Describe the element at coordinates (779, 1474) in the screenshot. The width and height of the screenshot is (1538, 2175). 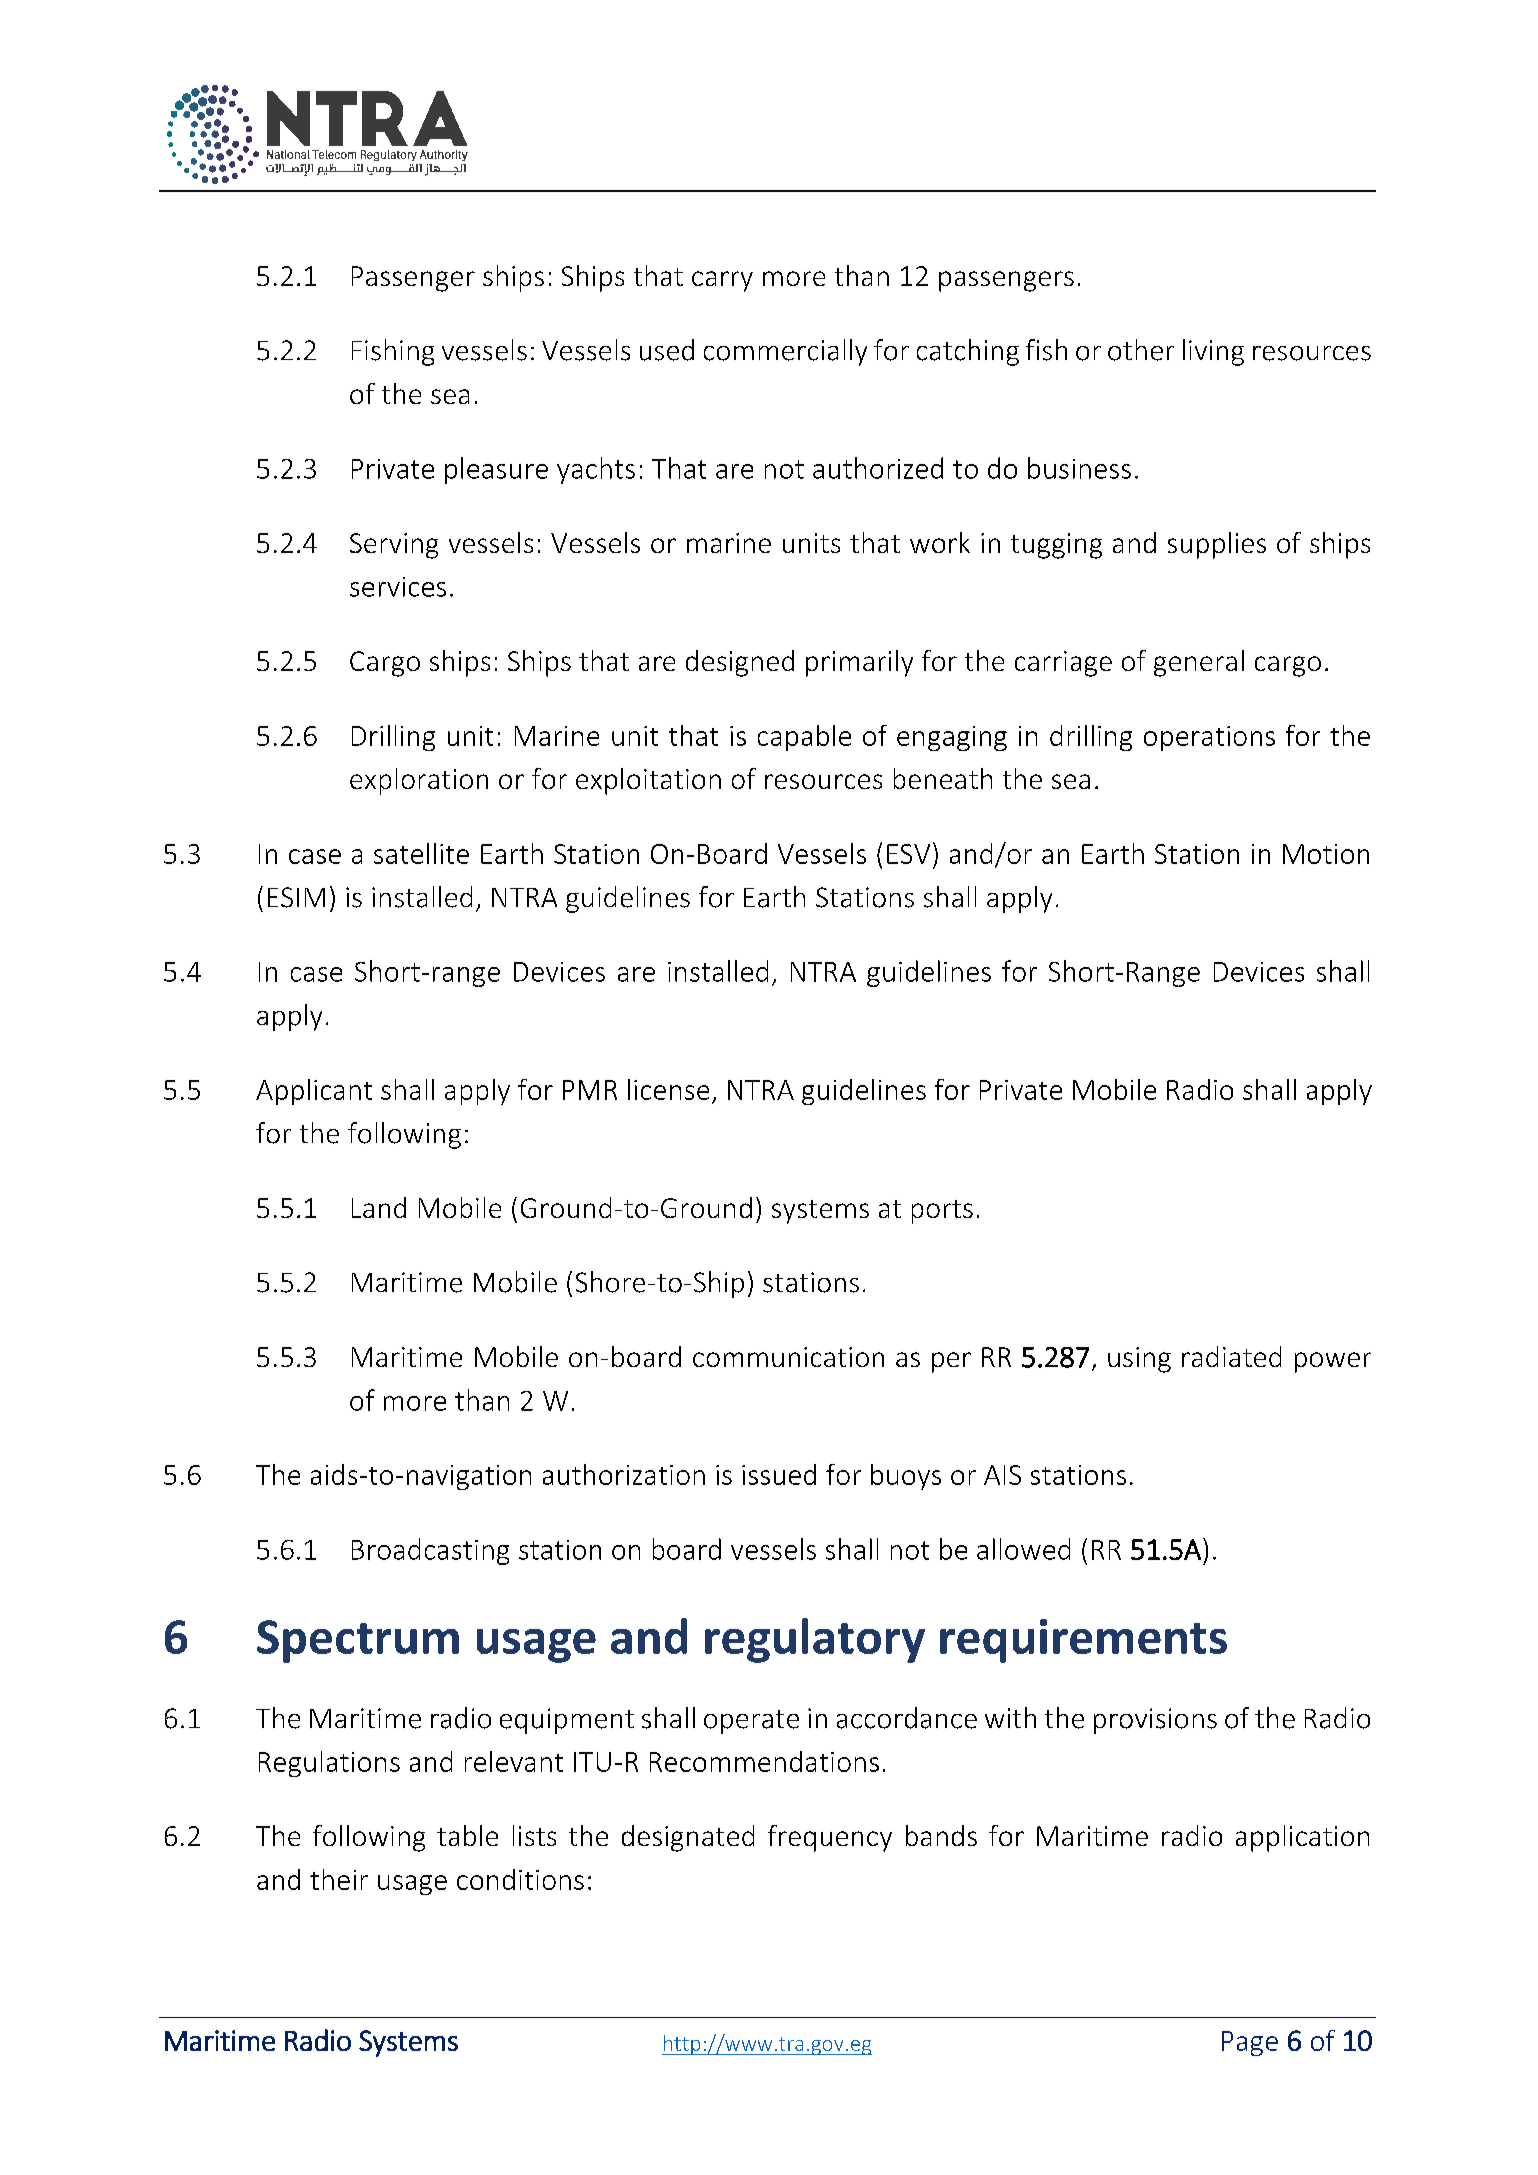
I see `issued` at that location.
